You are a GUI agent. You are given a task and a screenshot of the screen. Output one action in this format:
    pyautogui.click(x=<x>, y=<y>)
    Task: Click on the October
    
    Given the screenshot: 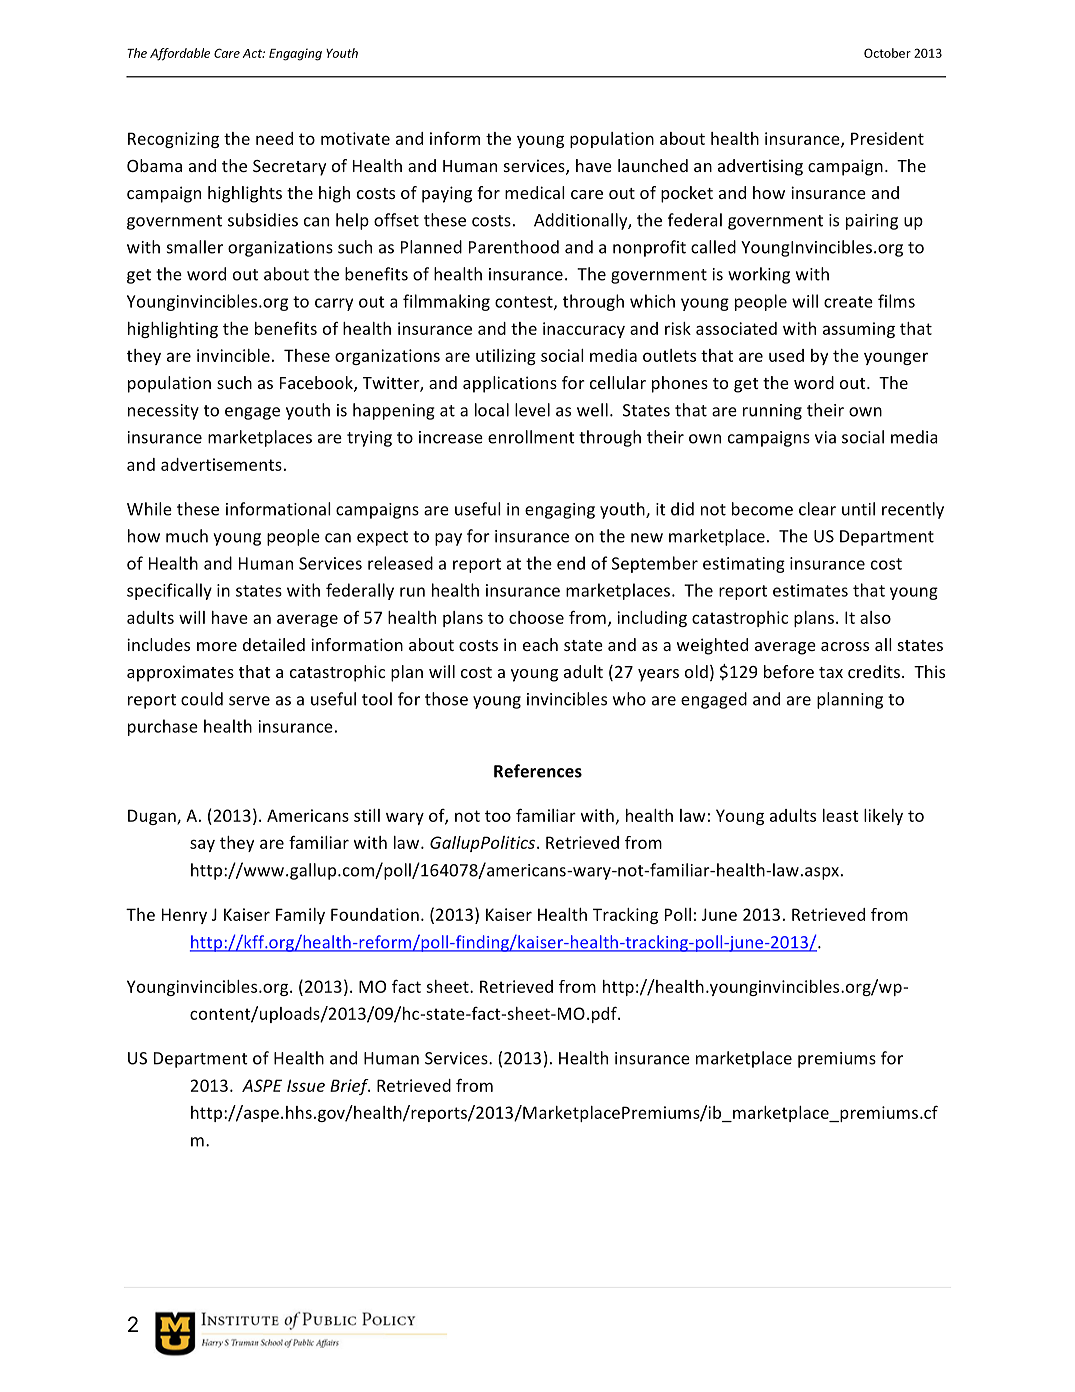 What is the action you would take?
    pyautogui.click(x=887, y=53)
